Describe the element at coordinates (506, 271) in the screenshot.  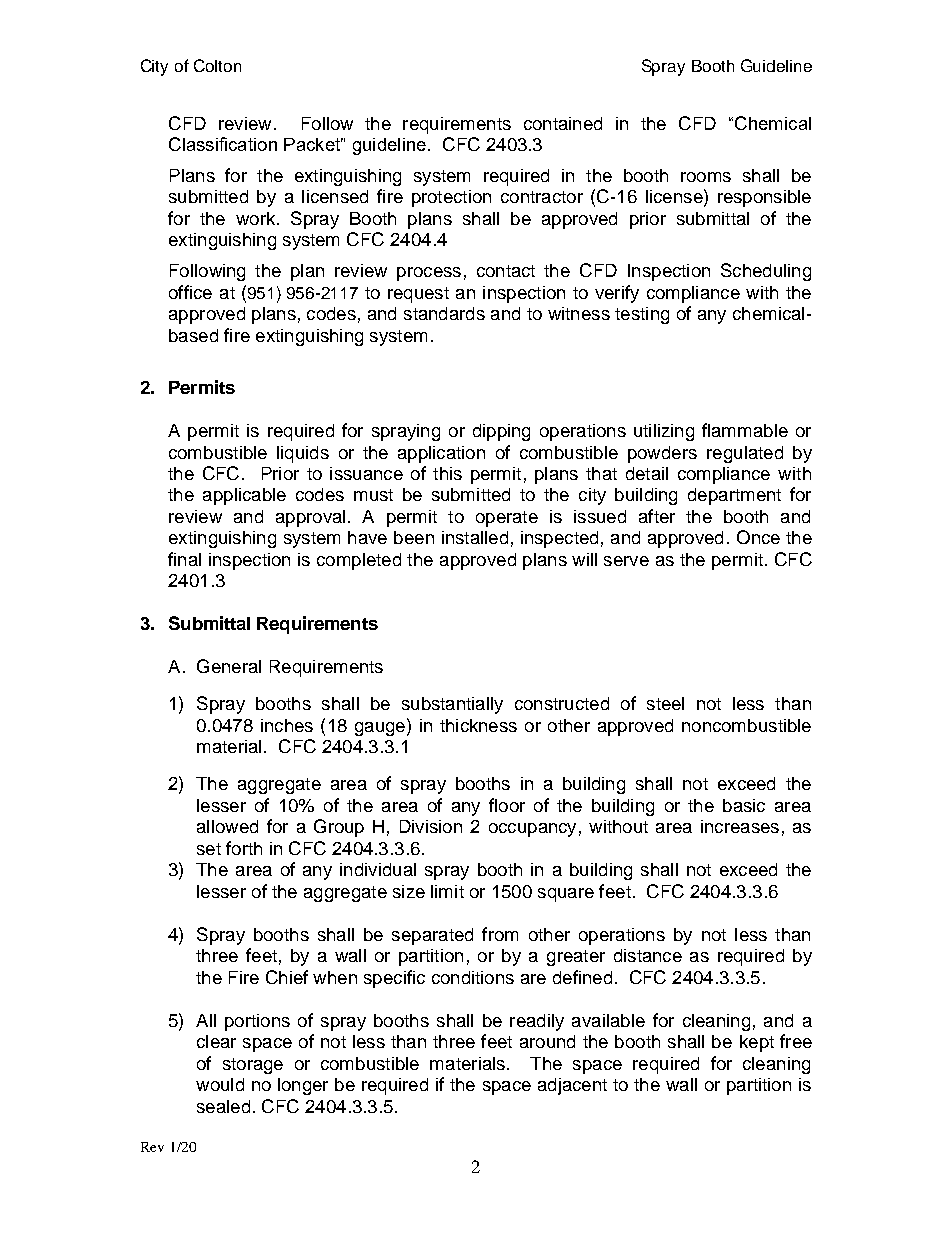
I see `contact` at that location.
